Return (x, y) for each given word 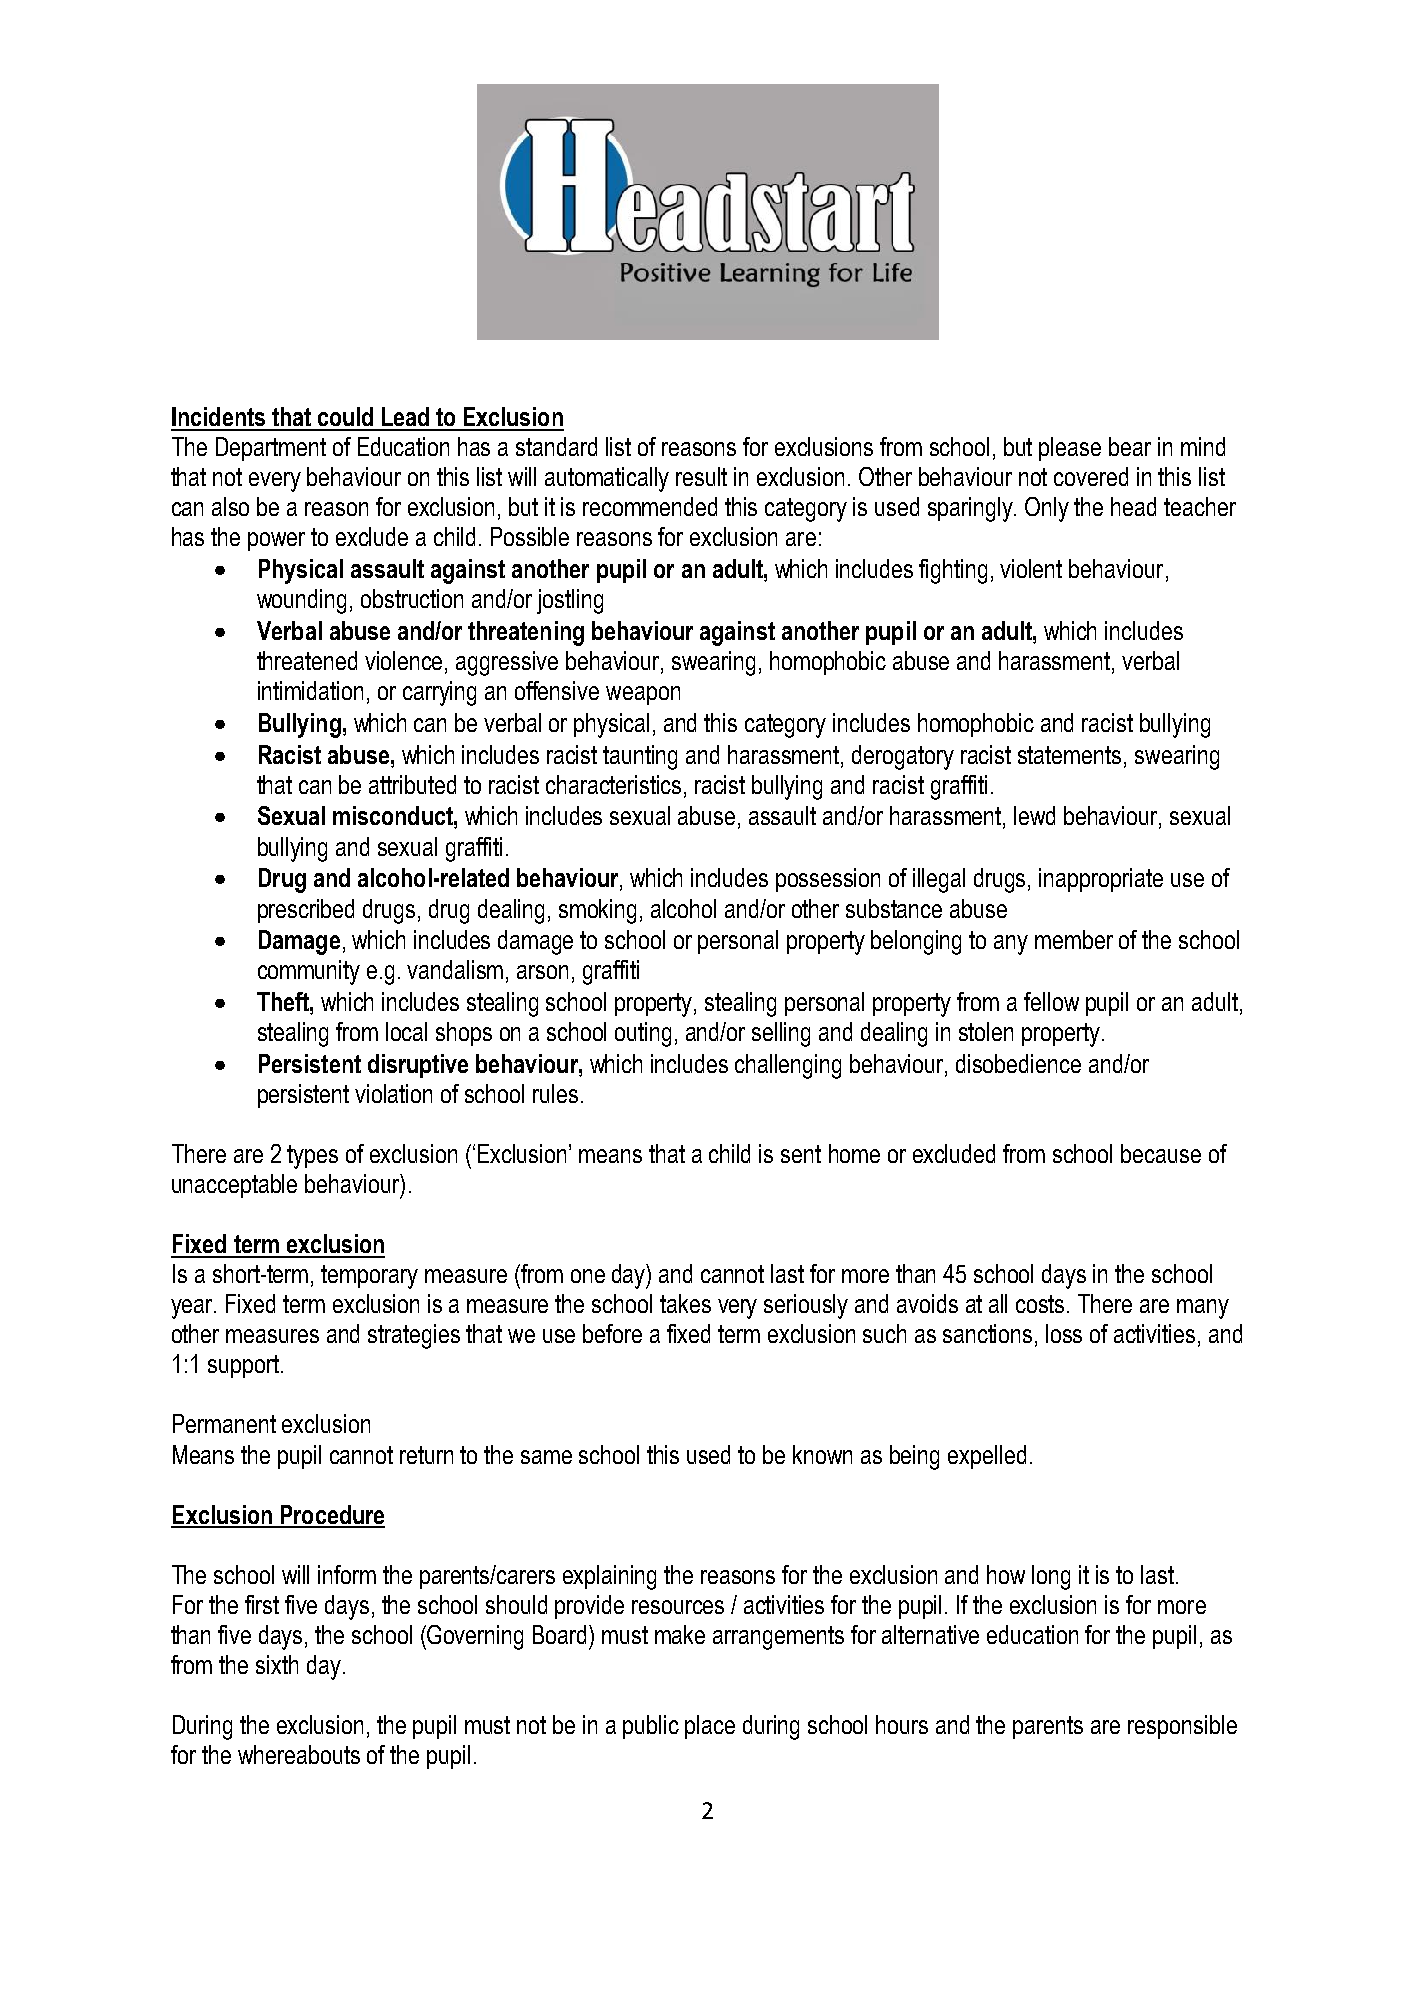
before (612, 1333)
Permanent (224, 1423)
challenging (788, 1066)
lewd (1034, 815)
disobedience (1018, 1063)
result (701, 476)
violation (393, 1093)
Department (271, 449)
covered (1091, 476)
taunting (640, 757)
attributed (412, 784)
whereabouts (299, 1754)
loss (1064, 1333)
